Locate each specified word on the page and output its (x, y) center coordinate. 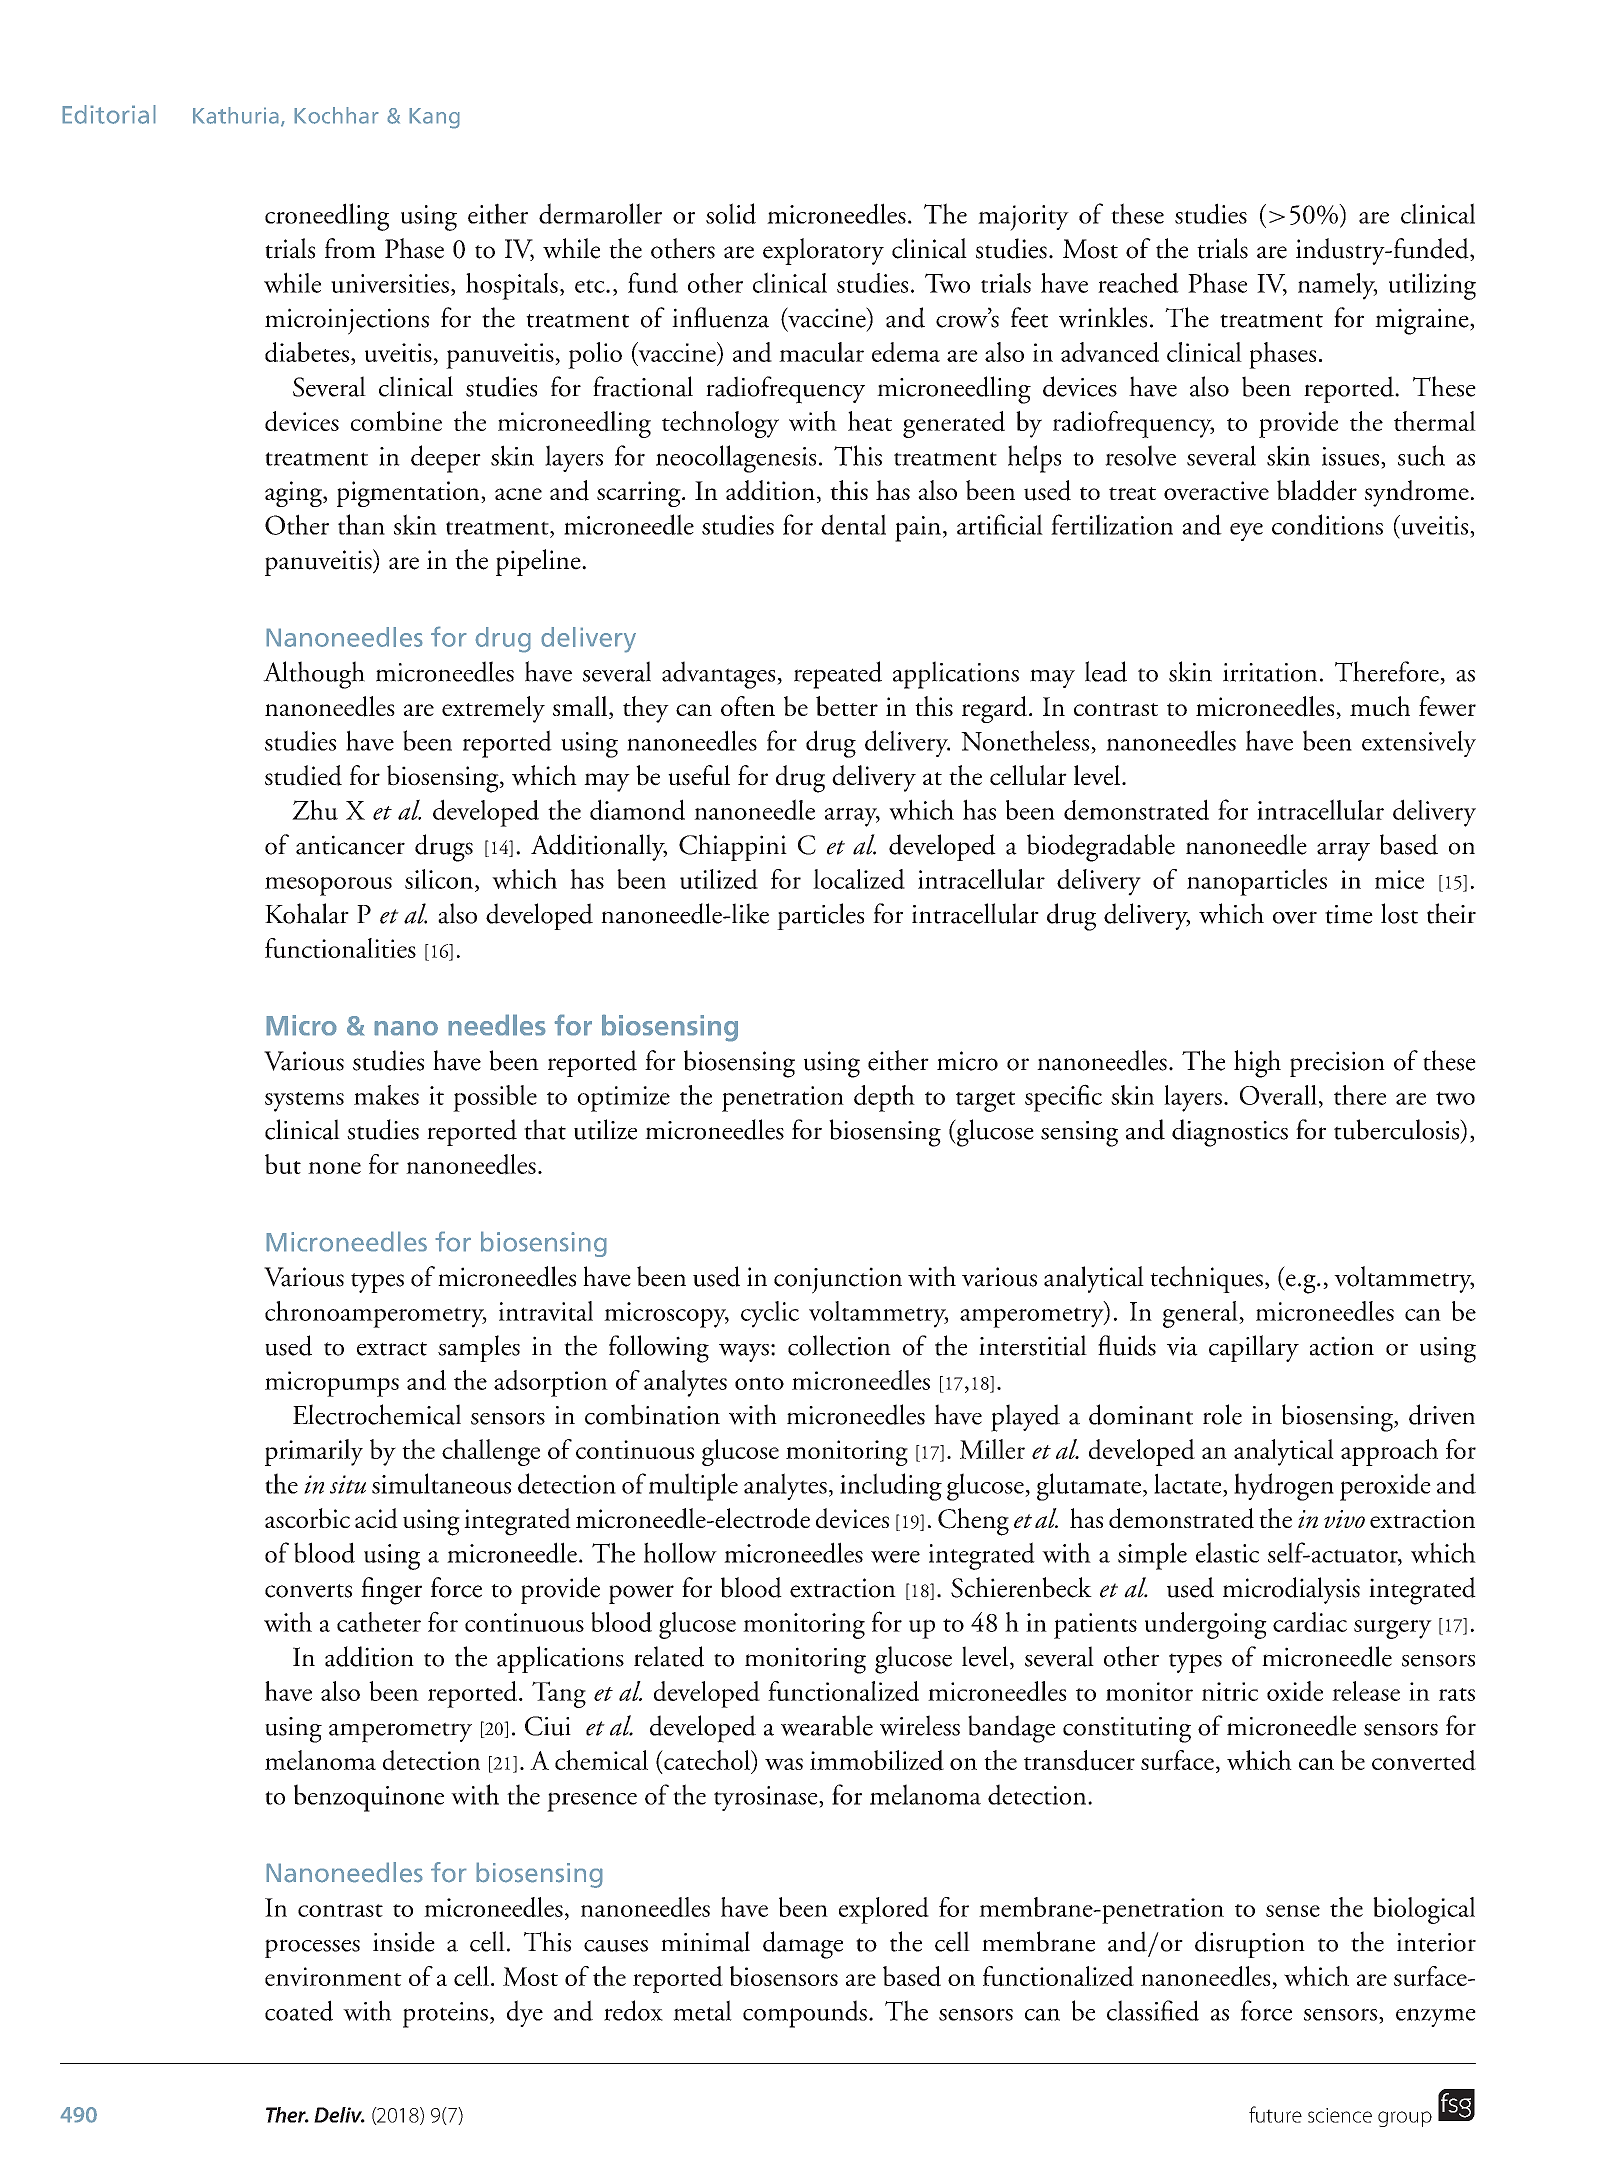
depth (884, 1098)
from (350, 248)
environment (333, 1976)
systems (304, 1102)
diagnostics (1230, 1133)
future (1275, 2114)
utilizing (1432, 286)
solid (731, 213)
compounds (805, 2014)
